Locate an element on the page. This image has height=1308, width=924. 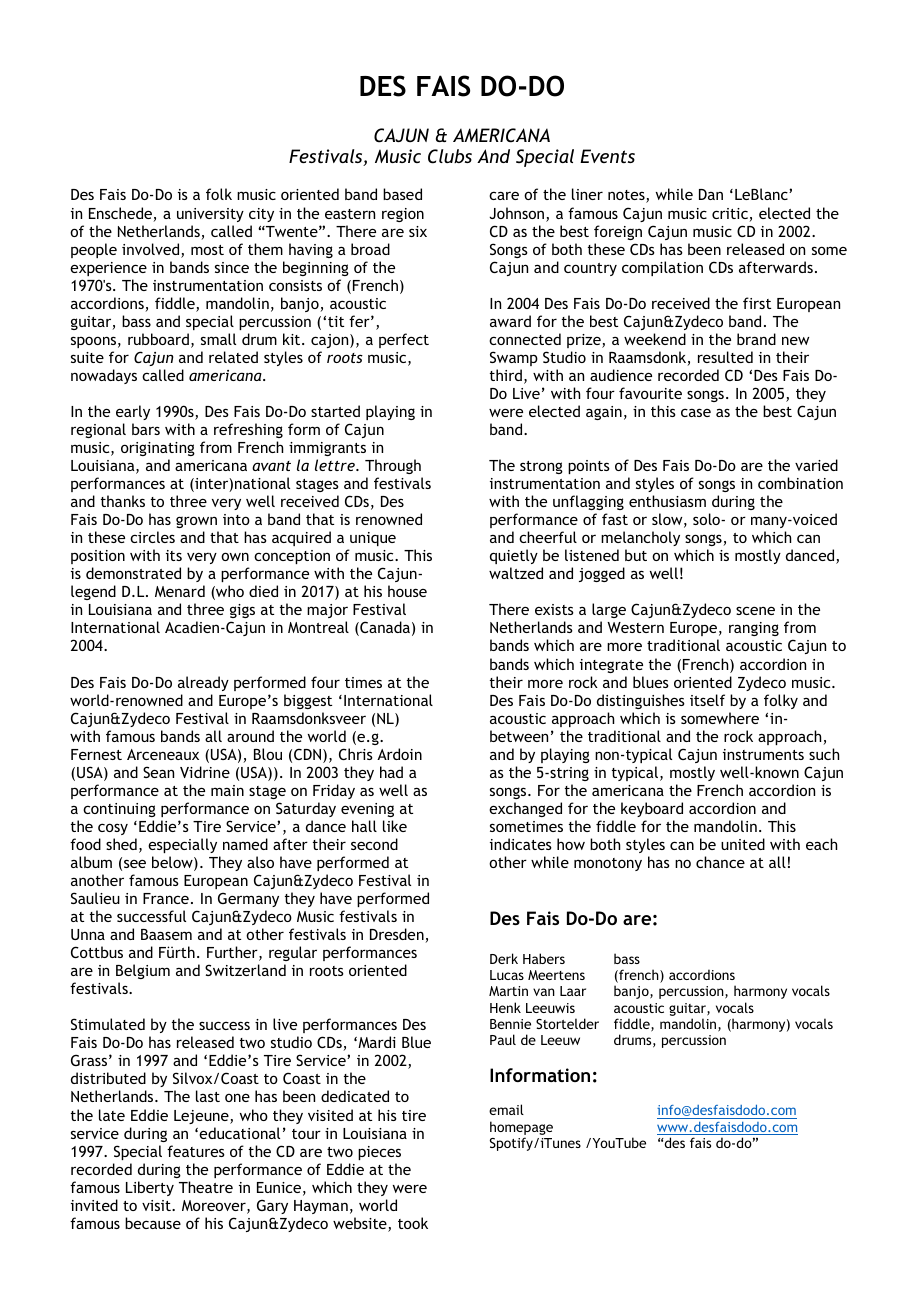
enthusiasm is located at coordinates (667, 501).
